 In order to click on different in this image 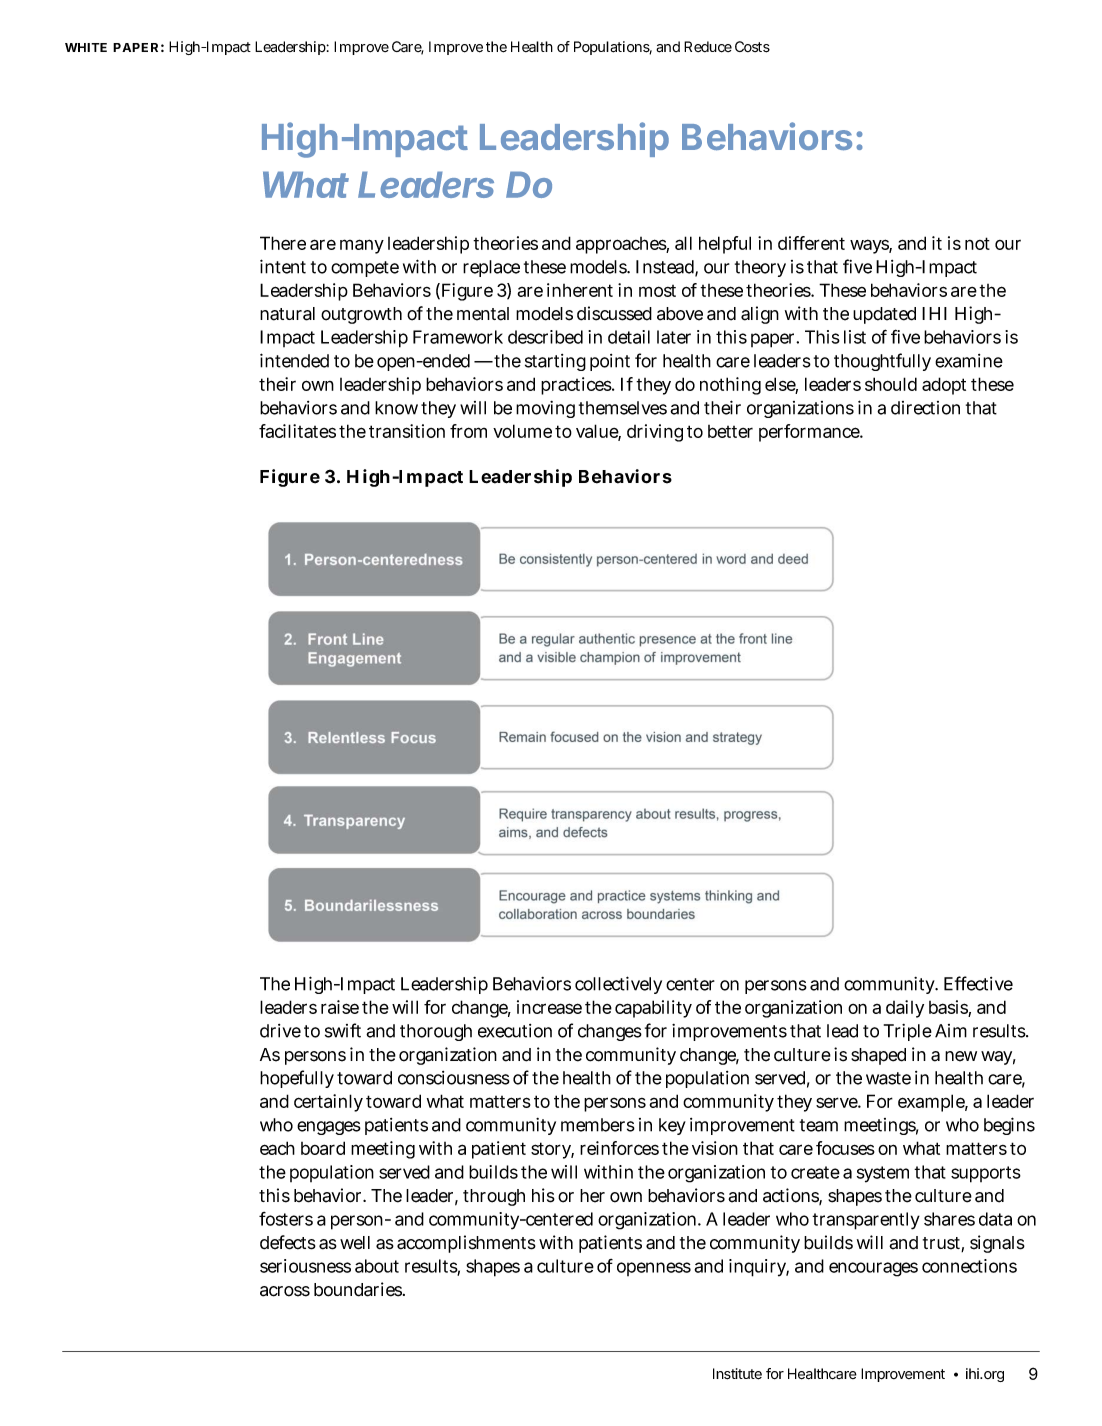, I will do `click(811, 243)`.
